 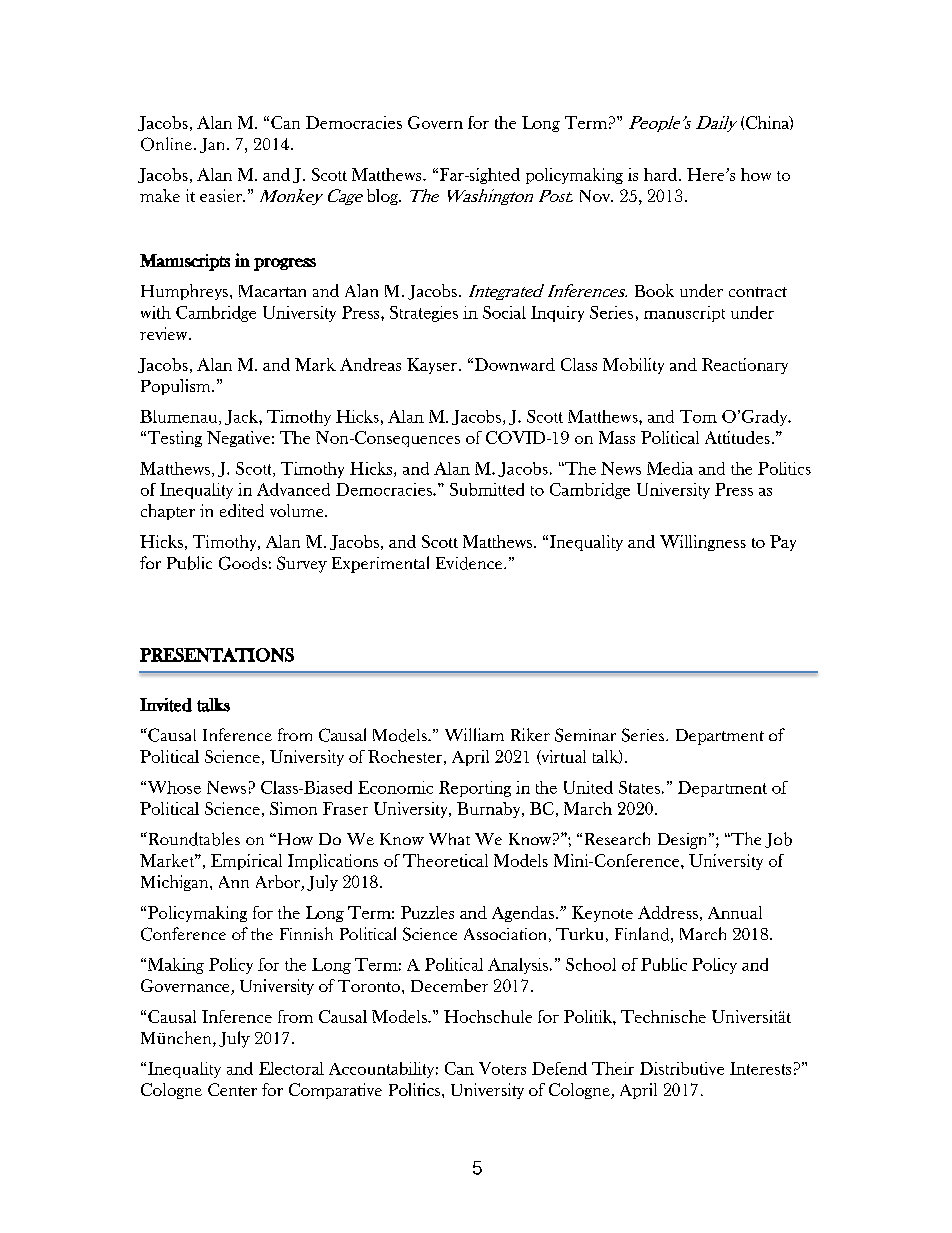 I want to click on Tom, so click(x=698, y=416).
